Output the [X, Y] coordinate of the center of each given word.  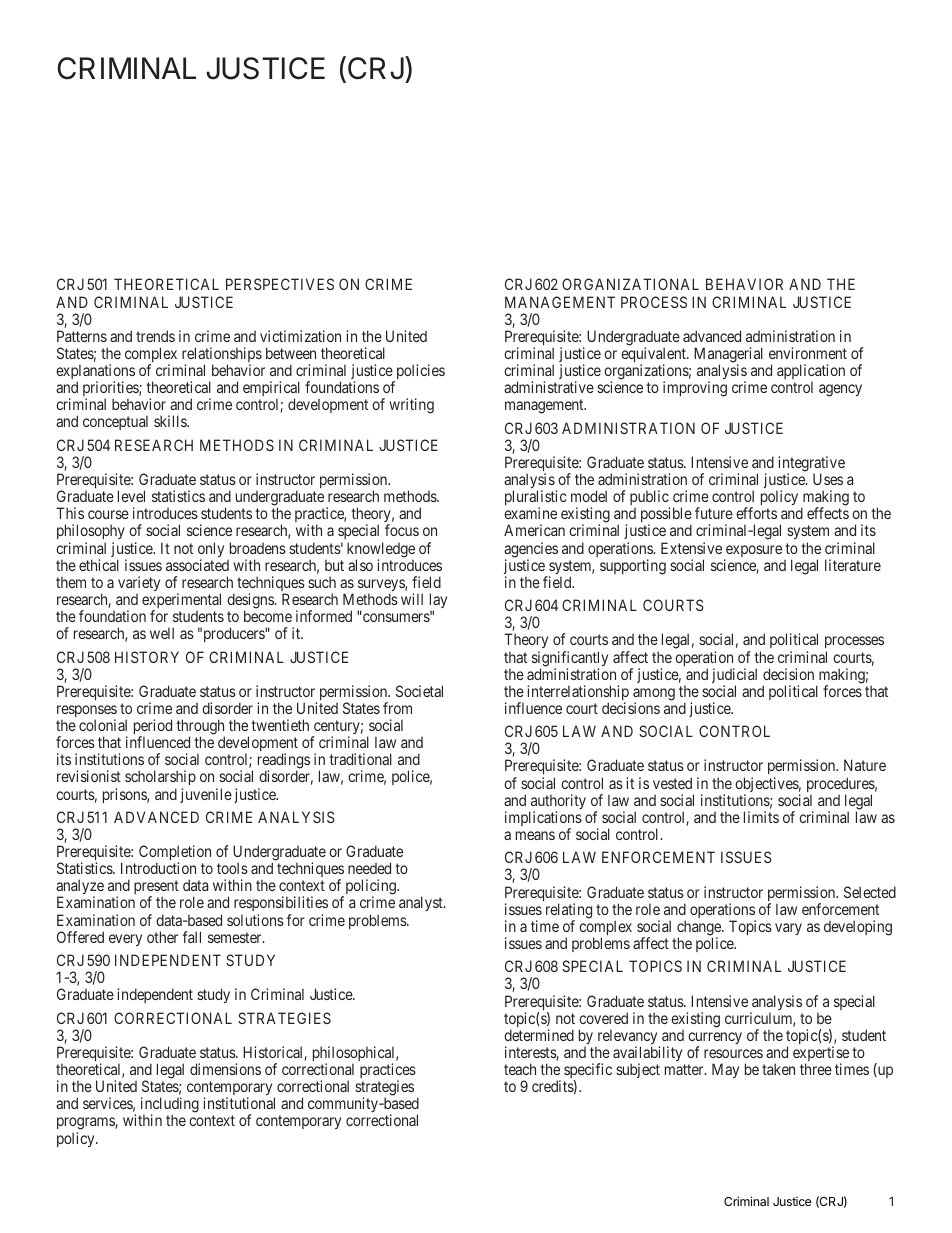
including [169, 1106]
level [131, 496]
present [156, 889]
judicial [734, 677]
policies [419, 373]
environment [808, 353]
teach [520, 1069]
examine [530, 513]
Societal [419, 691]
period [153, 728]
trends [155, 336]
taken [778, 1069]
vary [788, 929]
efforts [756, 513]
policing [370, 888]
